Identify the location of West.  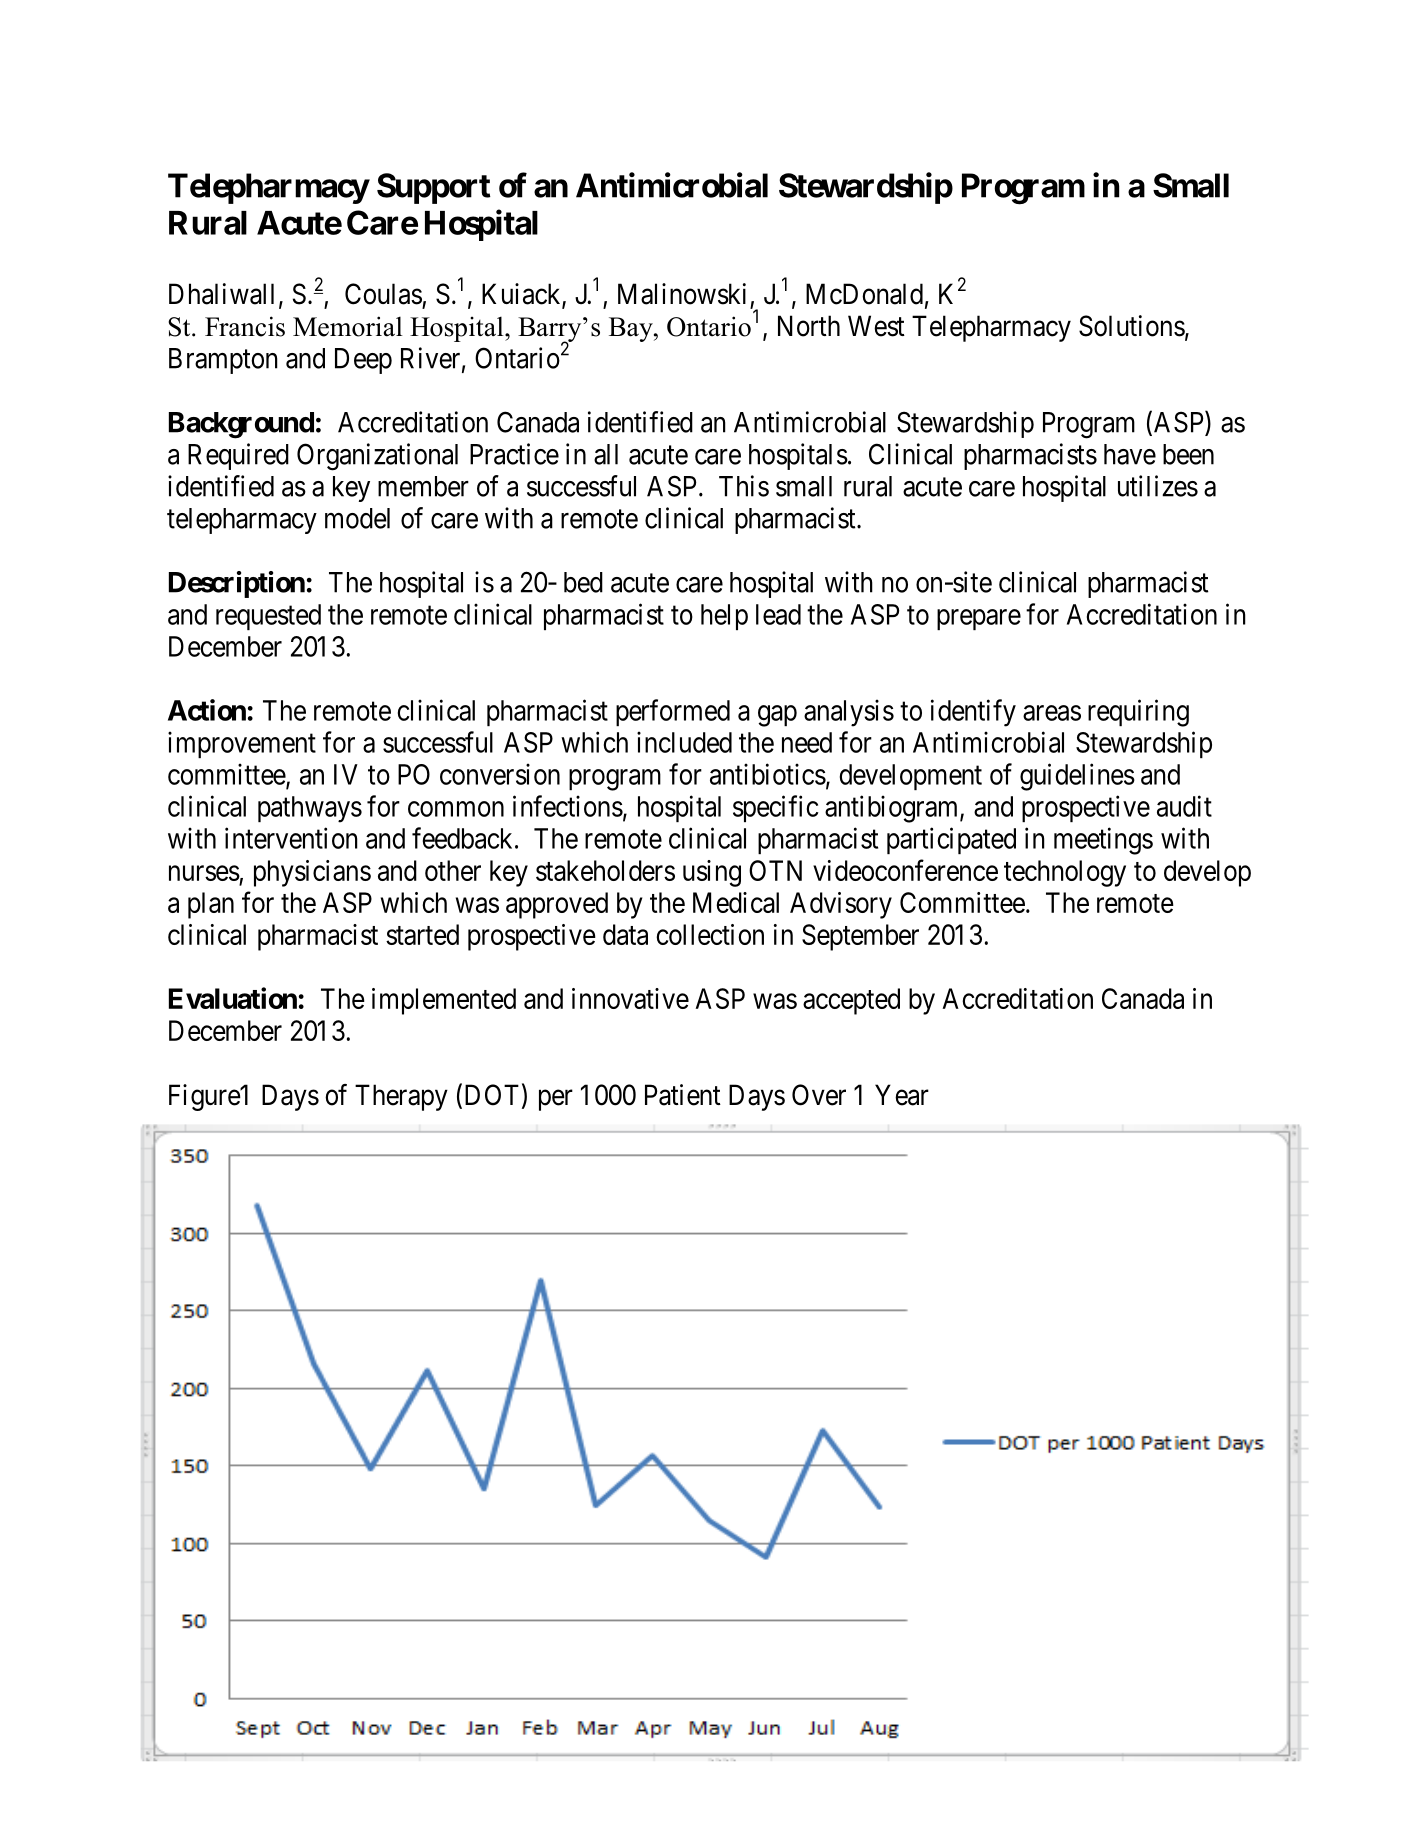
(876, 326).
